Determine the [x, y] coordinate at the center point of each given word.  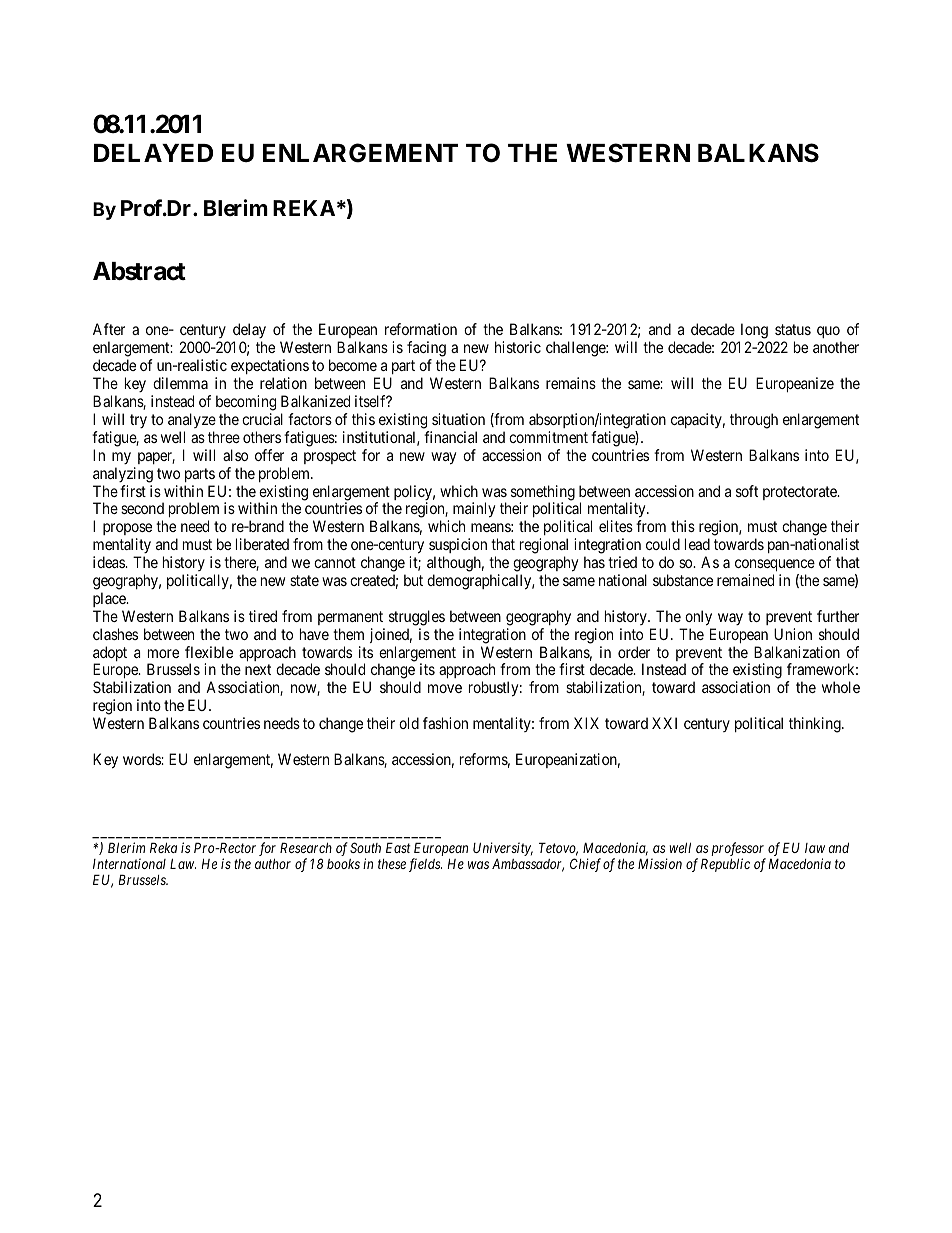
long [754, 332]
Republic [725, 865]
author [273, 863]
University [503, 850]
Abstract [139, 271]
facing [426, 350]
